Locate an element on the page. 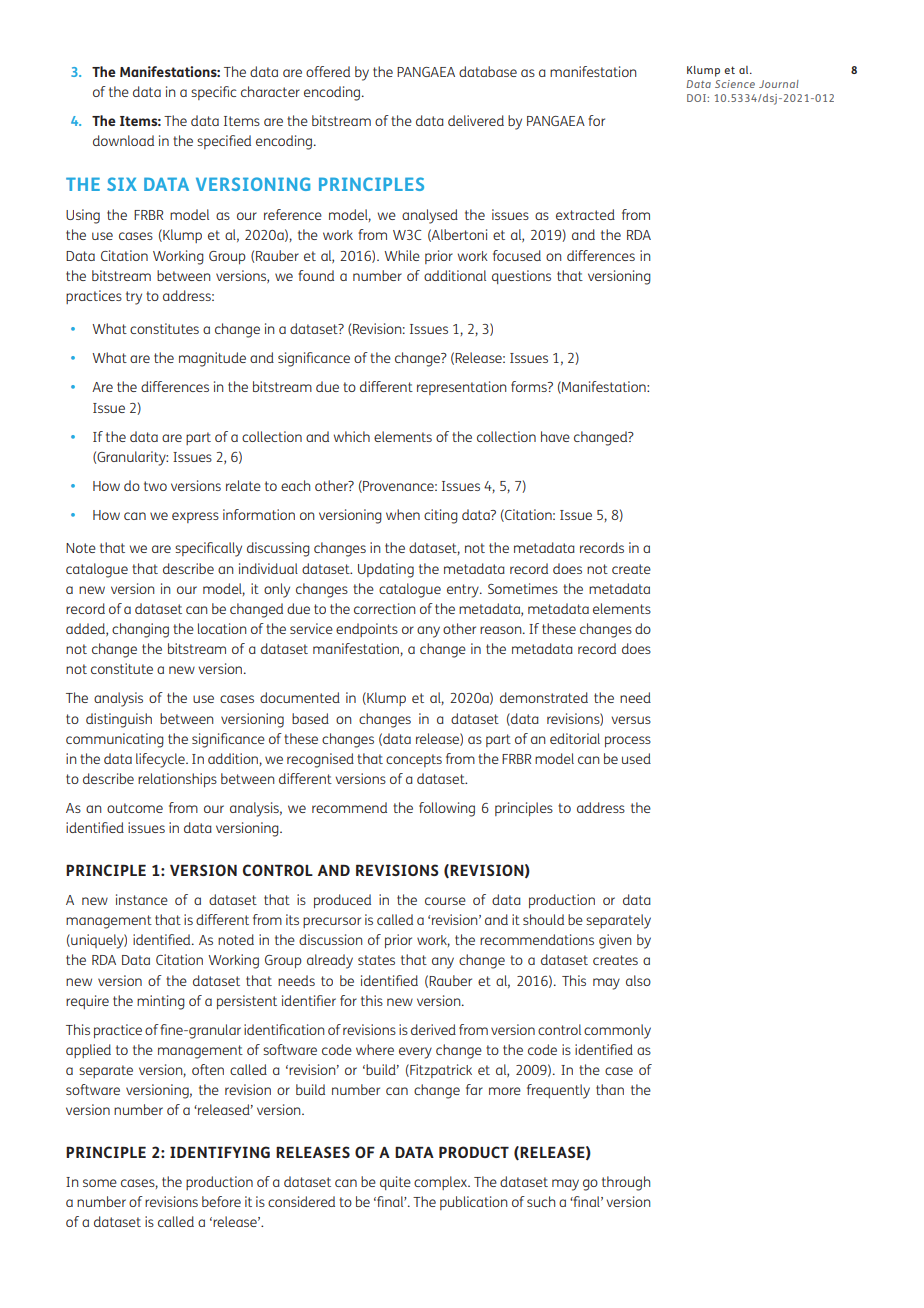 The height and width of the document is (1308, 924). Science is located at coordinates (735, 84).
